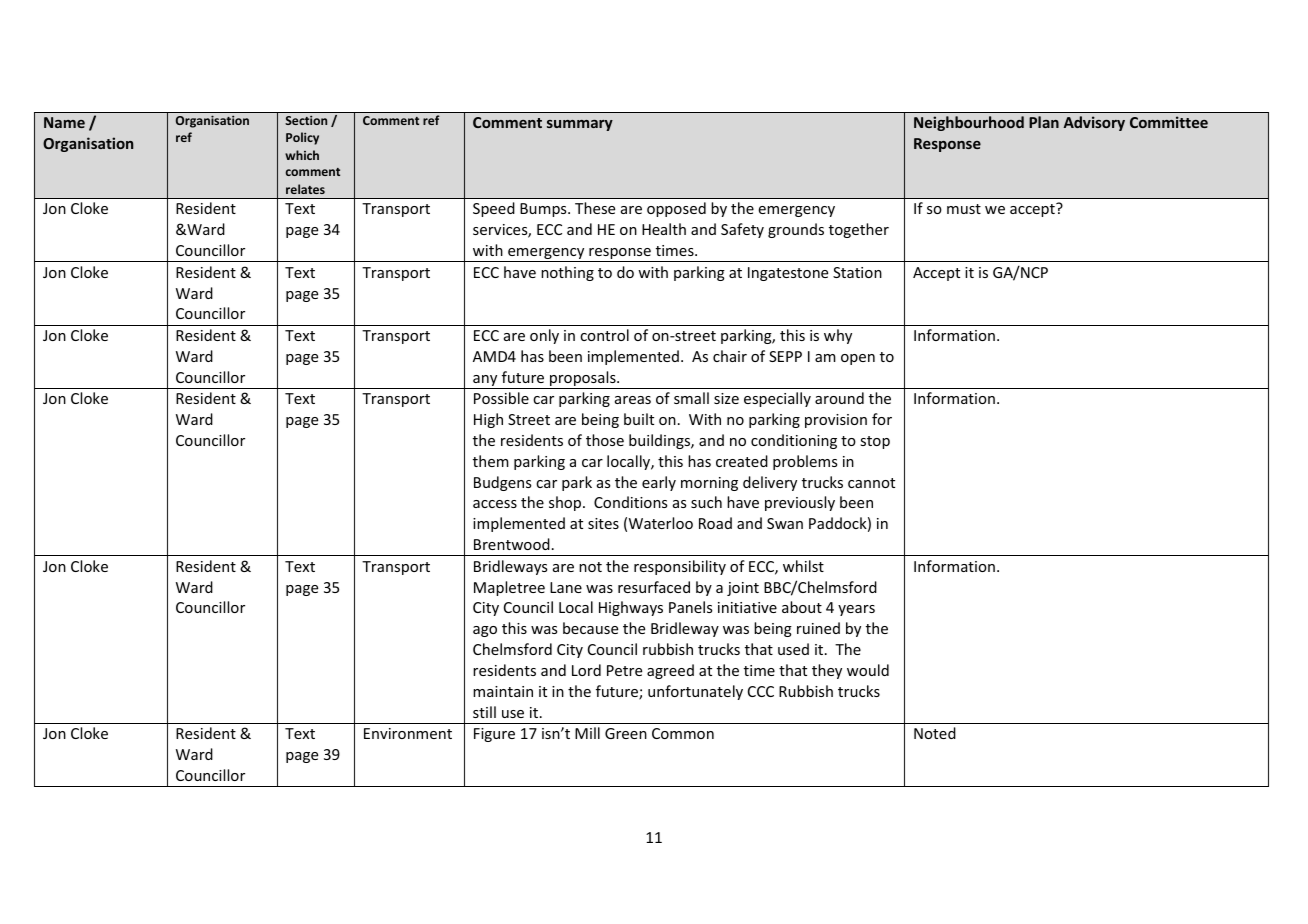 This document has width=1308, height=924. What do you see at coordinates (305, 189) in the document?
I see `relates` at bounding box center [305, 189].
